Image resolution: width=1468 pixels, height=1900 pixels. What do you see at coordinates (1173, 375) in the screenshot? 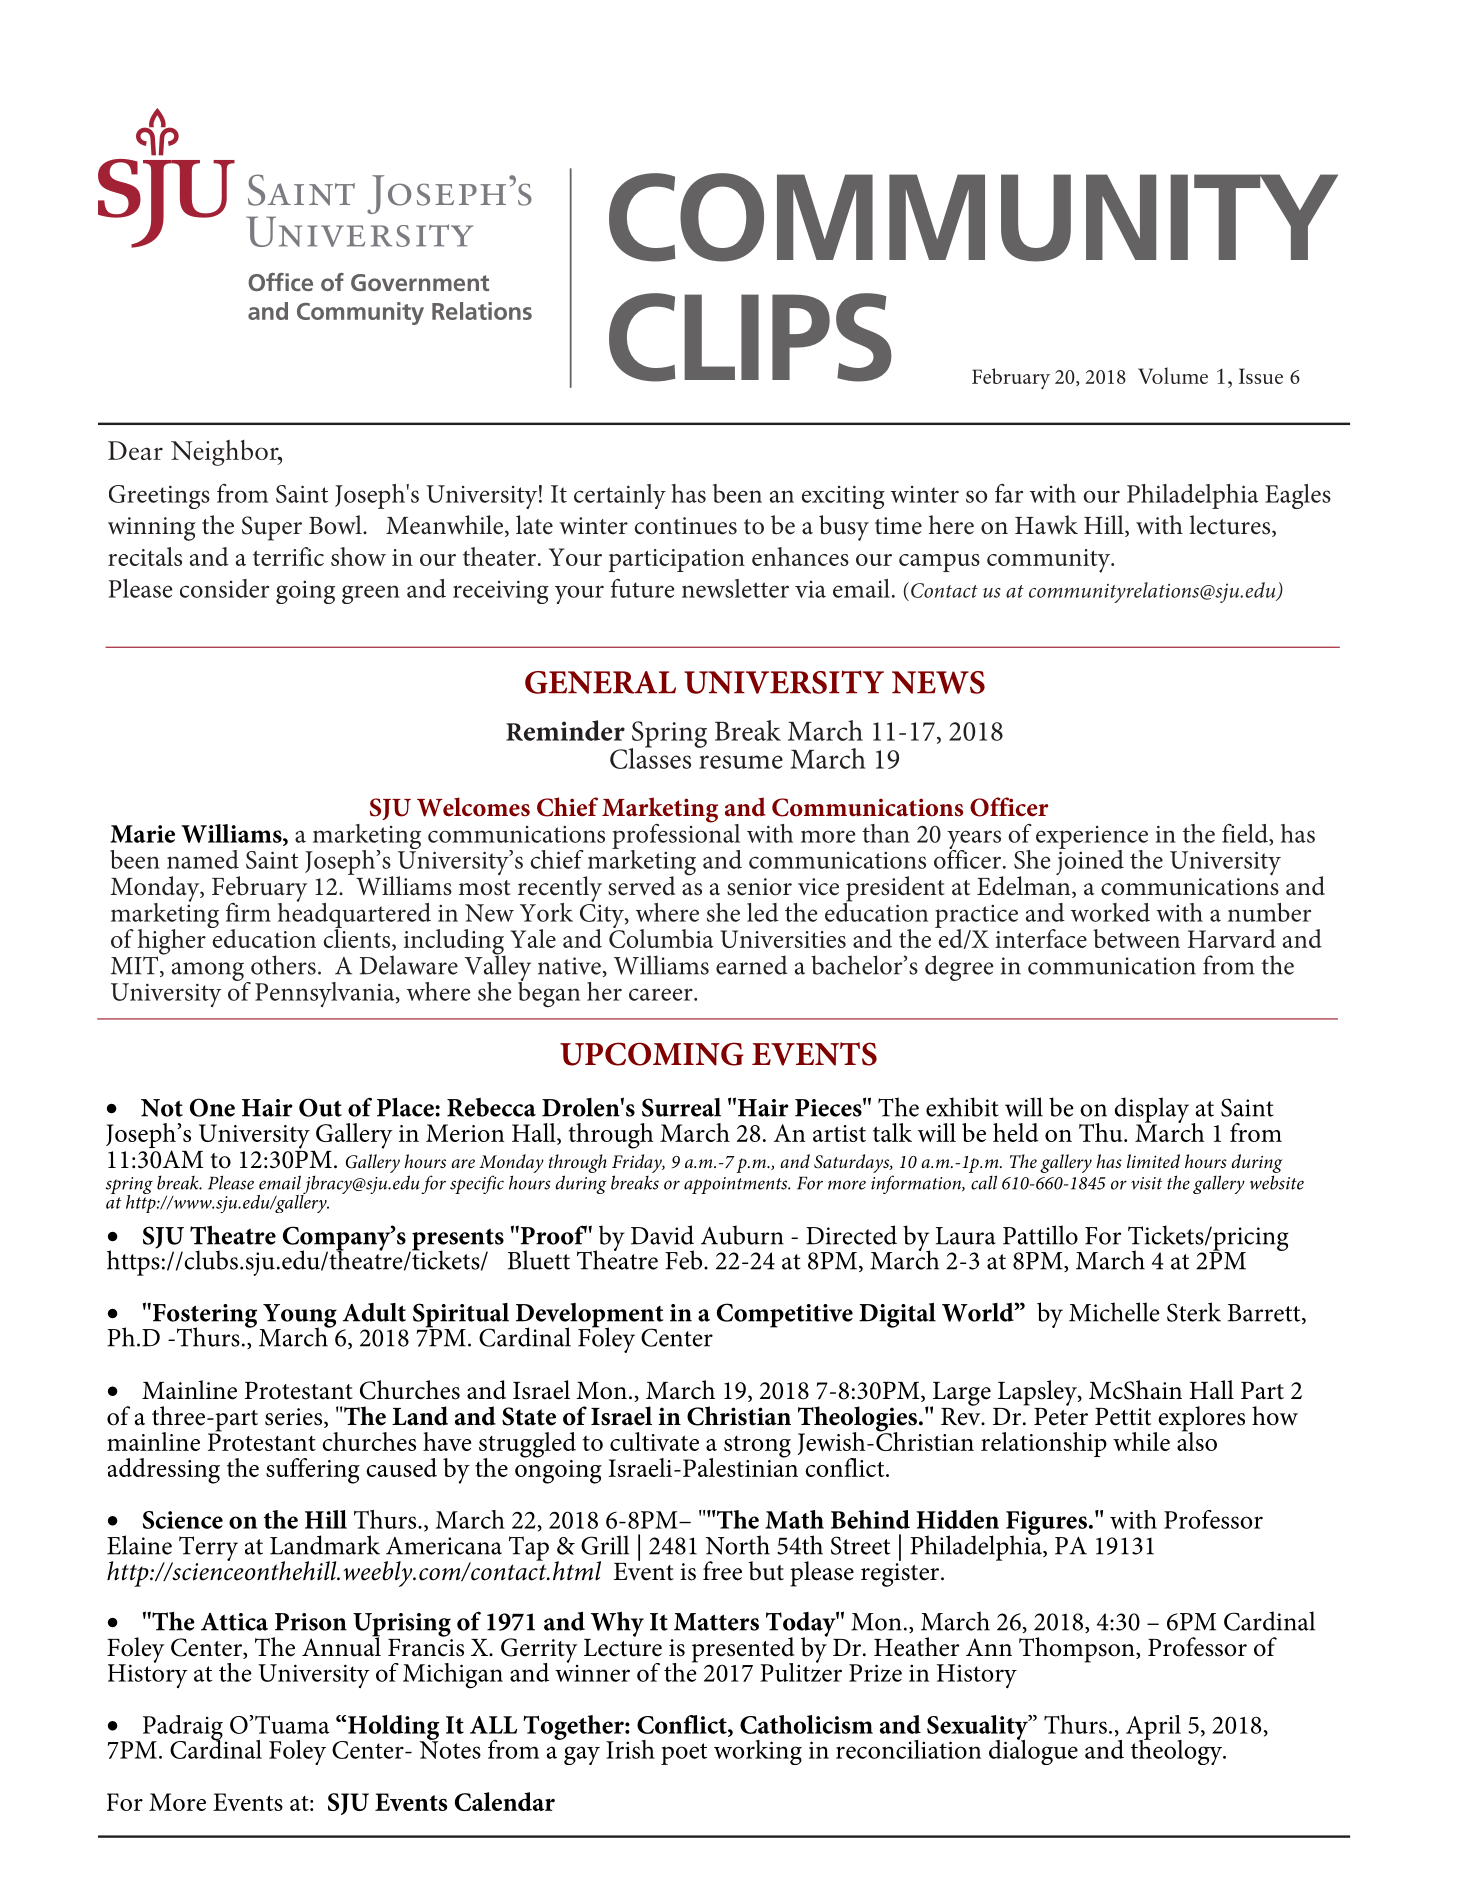
I see `Volume` at bounding box center [1173, 375].
